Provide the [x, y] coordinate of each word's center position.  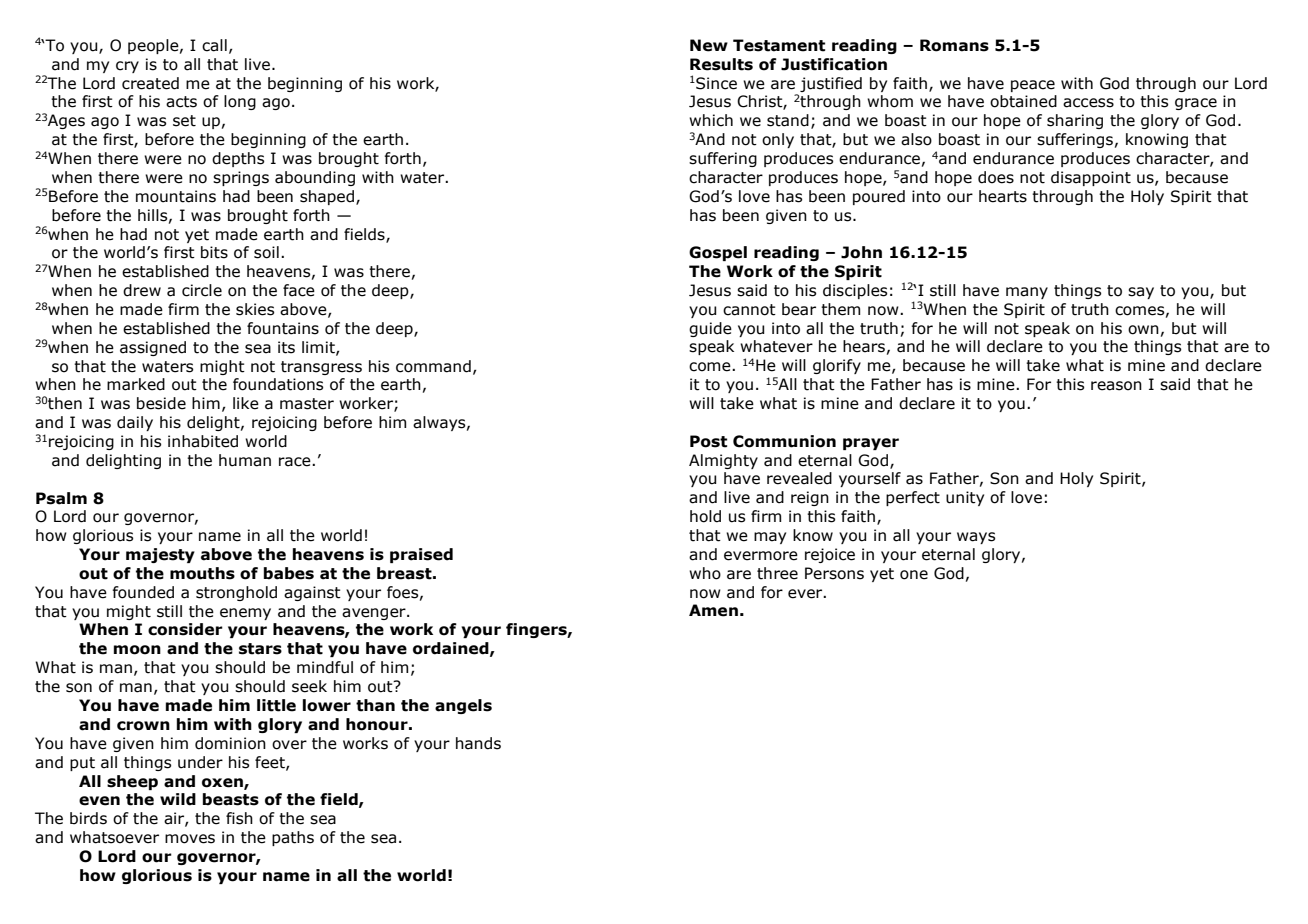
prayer [871, 444]
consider [185, 629]
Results [721, 64]
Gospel [718, 253]
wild [178, 799]
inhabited [203, 441]
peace [1033, 86]
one [914, 575]
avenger [375, 614]
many [1027, 293]
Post [708, 441]
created [150, 83]
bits [214, 252]
